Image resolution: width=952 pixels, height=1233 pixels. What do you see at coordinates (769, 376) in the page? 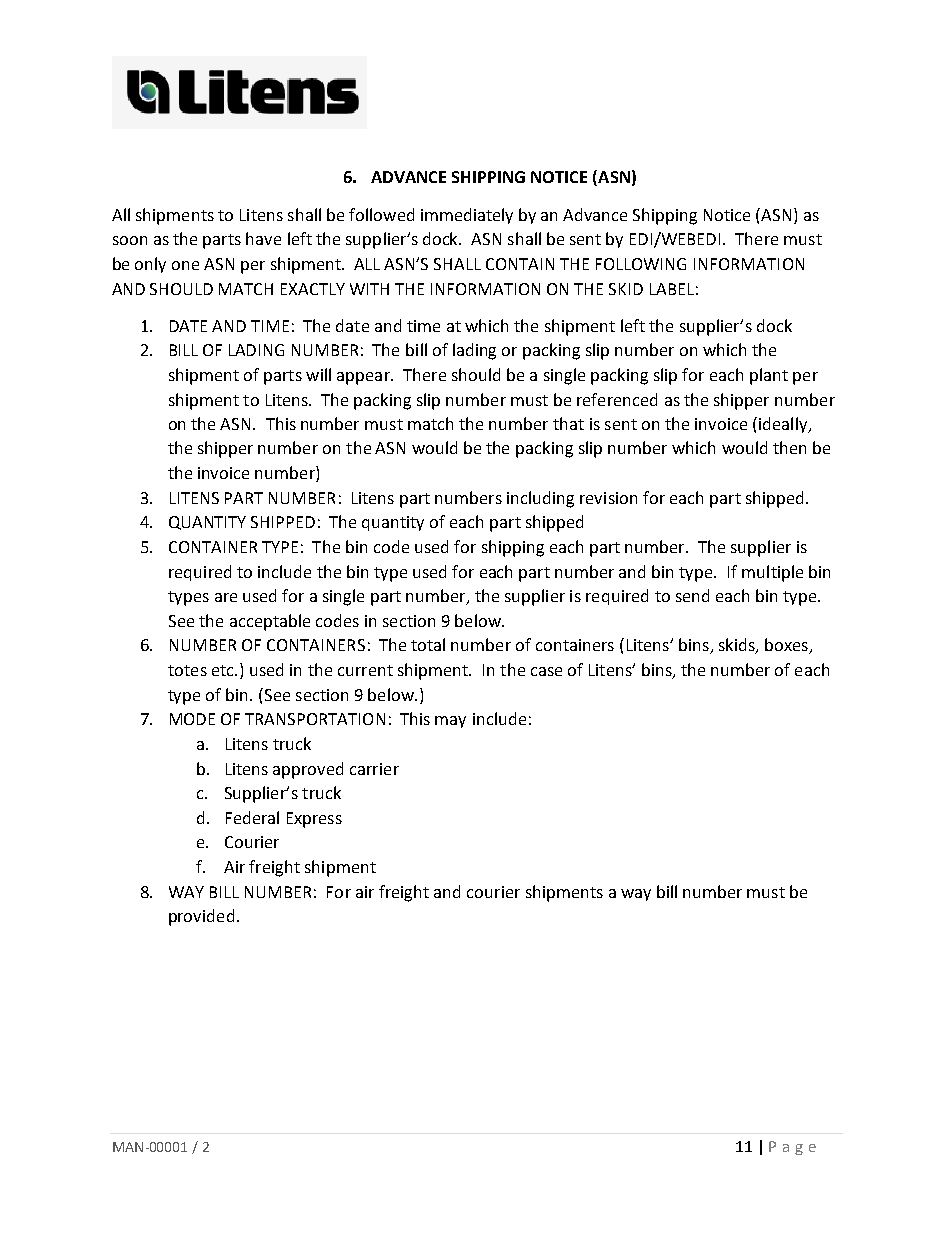
I see `plant` at bounding box center [769, 376].
